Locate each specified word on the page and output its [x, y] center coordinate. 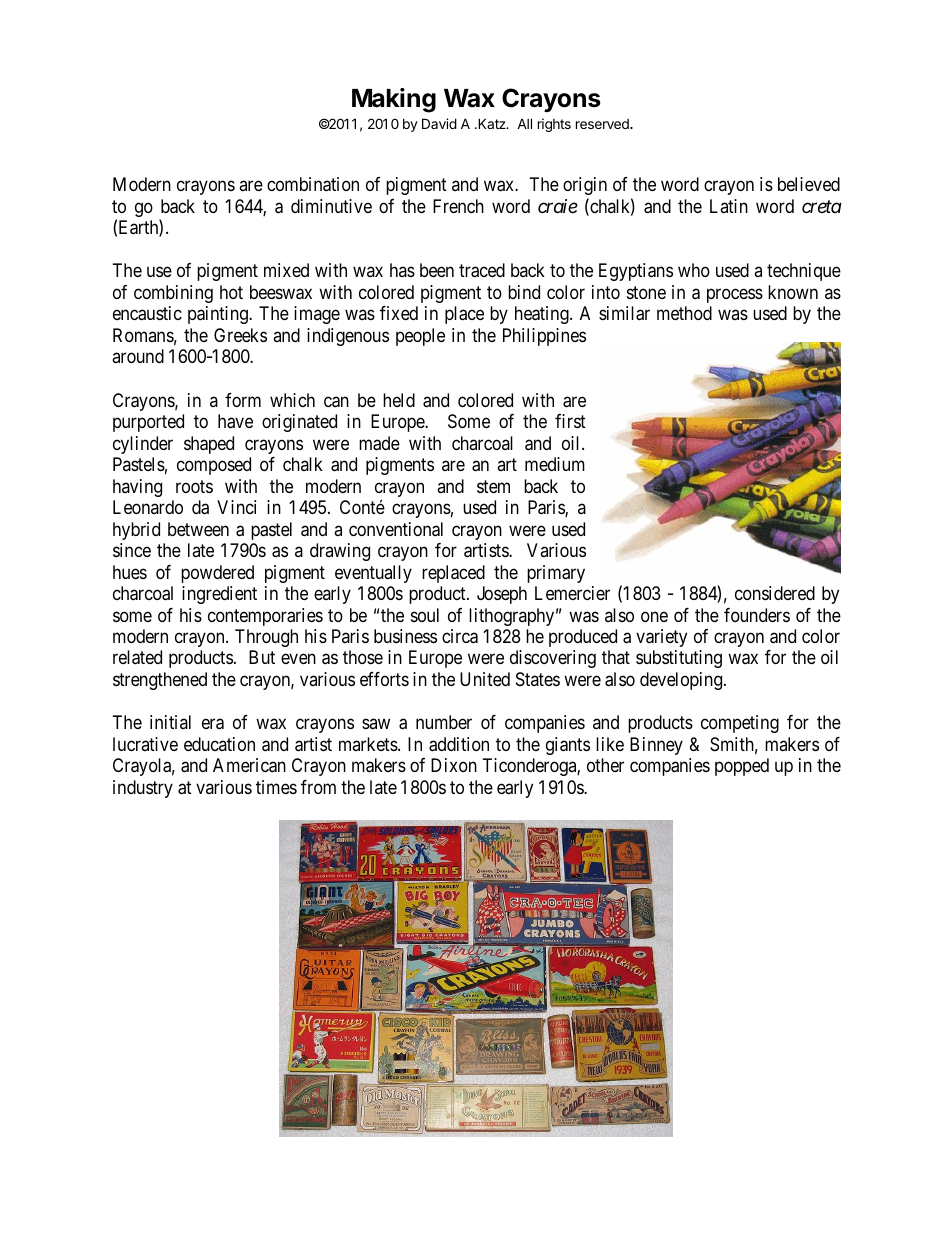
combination [313, 184]
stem [493, 486]
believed [809, 184]
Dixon [454, 765]
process [735, 295]
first [570, 421]
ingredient [219, 595]
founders [757, 615]
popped [742, 767]
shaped [209, 445]
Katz [492, 123]
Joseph [502, 595]
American [249, 765]
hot [231, 292]
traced [482, 270]
